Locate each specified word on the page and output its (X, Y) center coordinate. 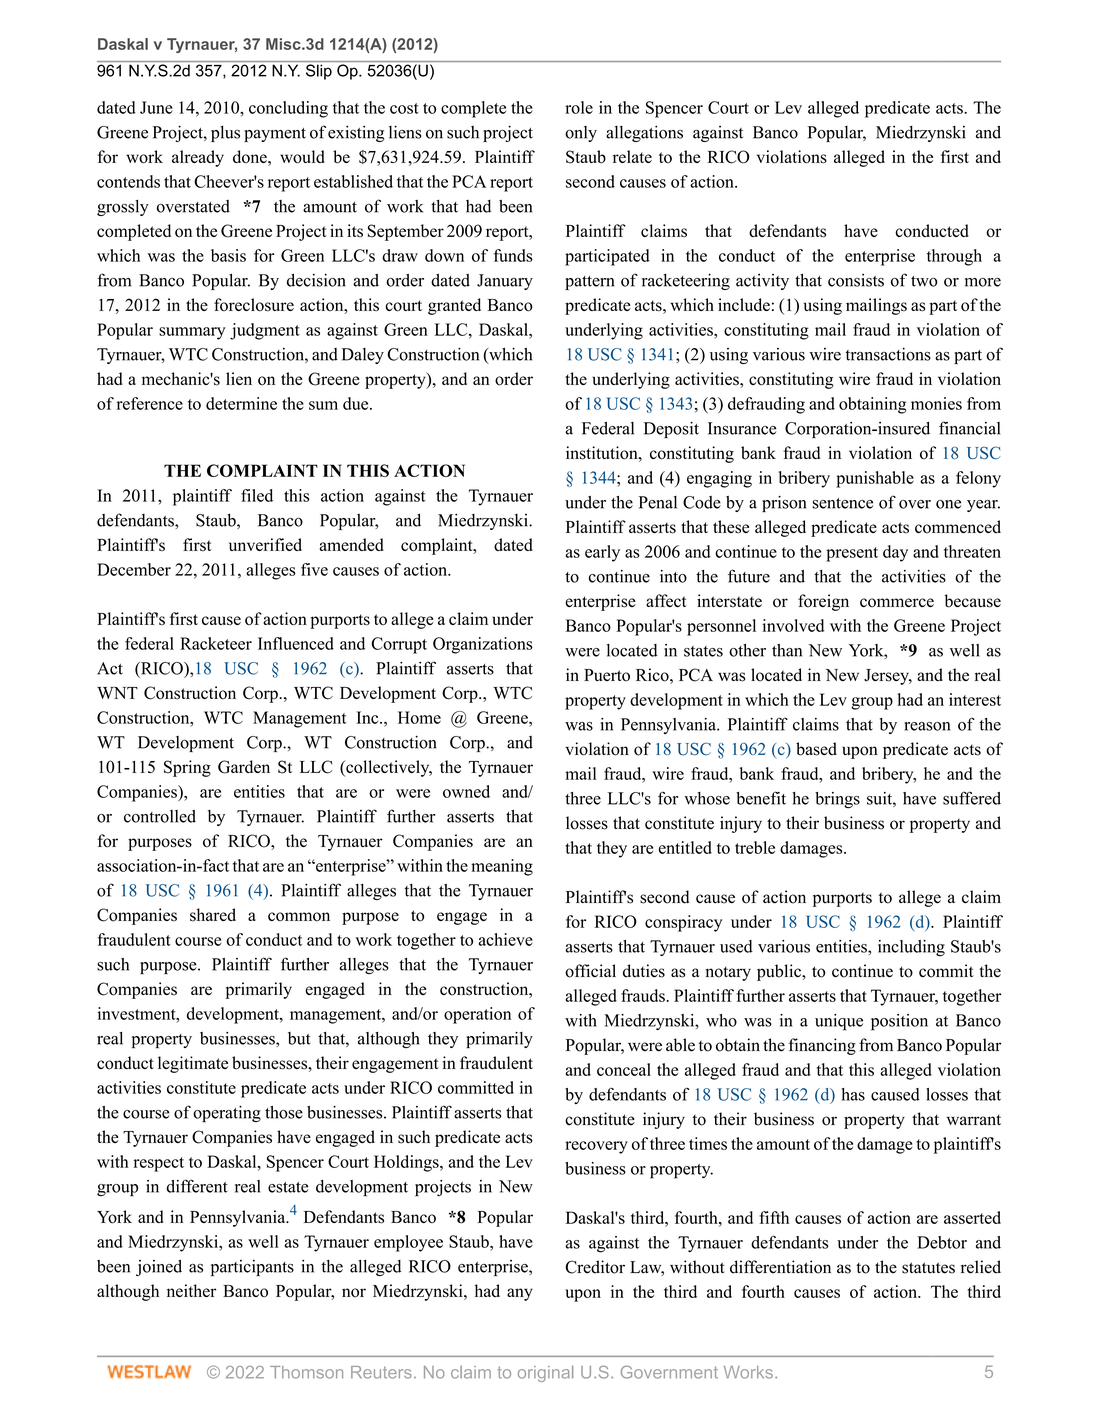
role (579, 107)
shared (213, 915)
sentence (842, 503)
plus (225, 133)
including (911, 948)
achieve (505, 939)
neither (192, 1290)
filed (257, 495)
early (602, 553)
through (954, 257)
